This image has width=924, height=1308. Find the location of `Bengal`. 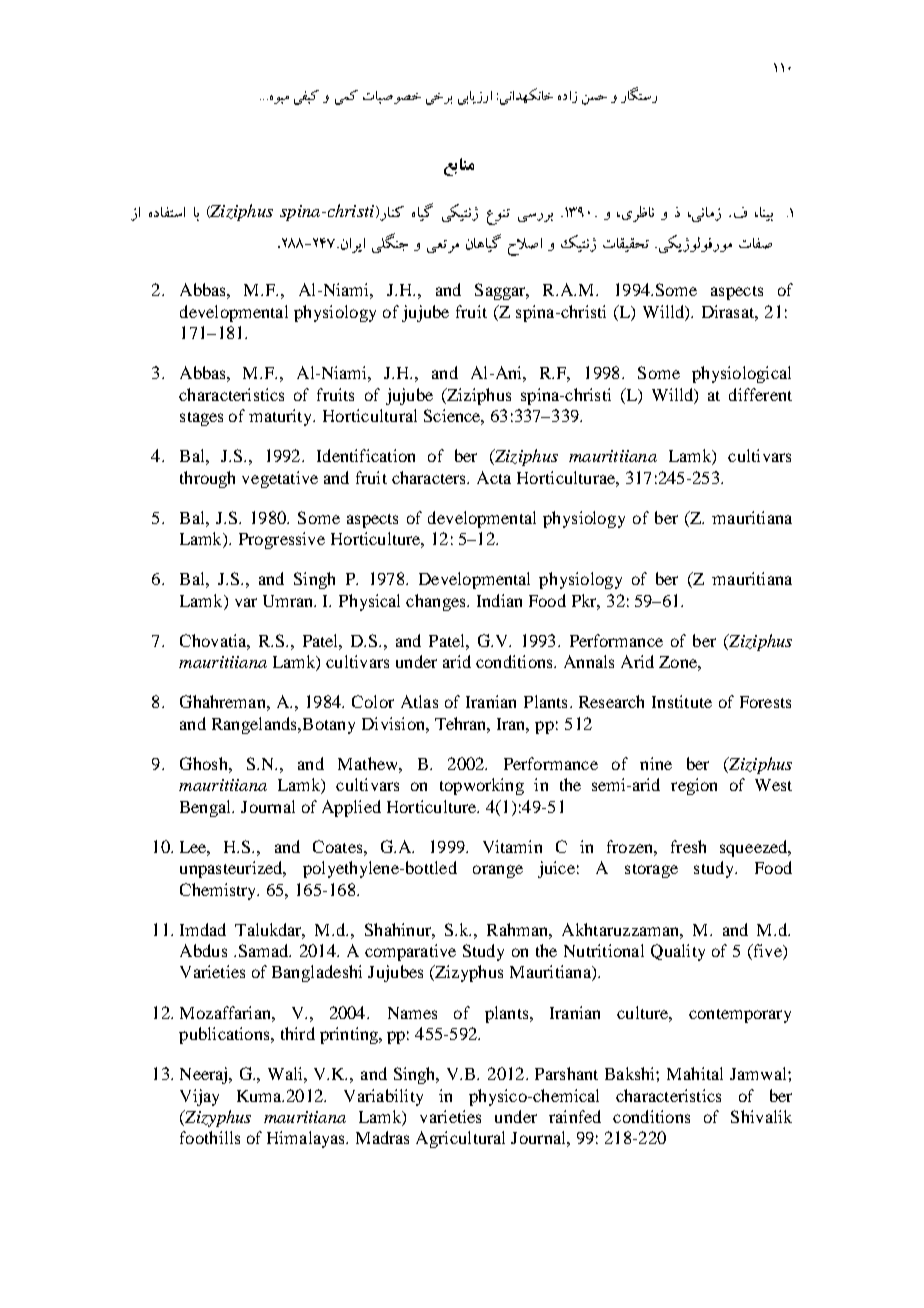

Bengal is located at coordinates (207, 808).
